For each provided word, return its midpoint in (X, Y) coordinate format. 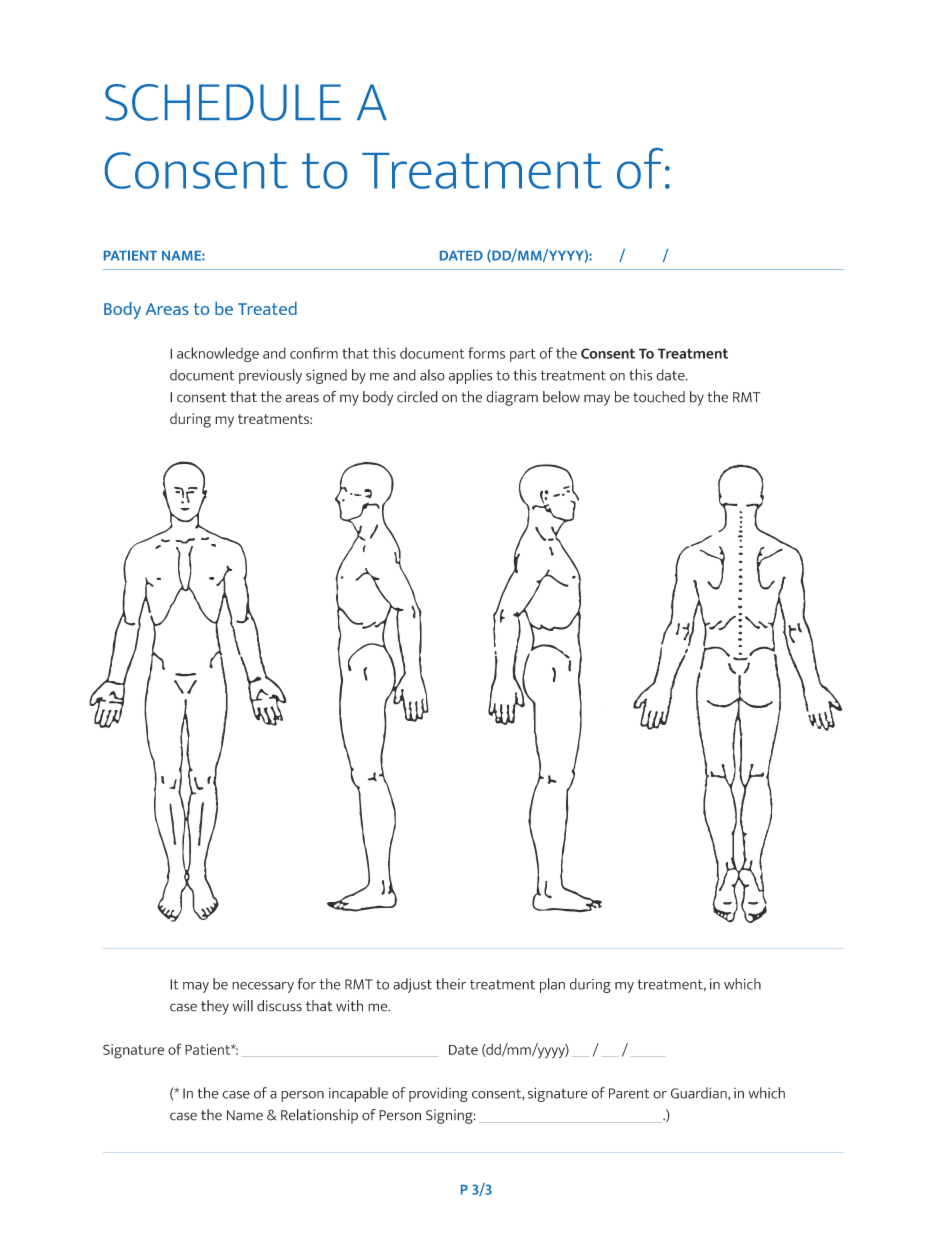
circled (417, 397)
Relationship (319, 1116)
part (523, 355)
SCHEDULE (223, 102)
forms (486, 353)
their (451, 984)
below (561, 397)
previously (270, 376)
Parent (629, 1093)
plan (552, 985)
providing (438, 1094)
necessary (263, 987)
